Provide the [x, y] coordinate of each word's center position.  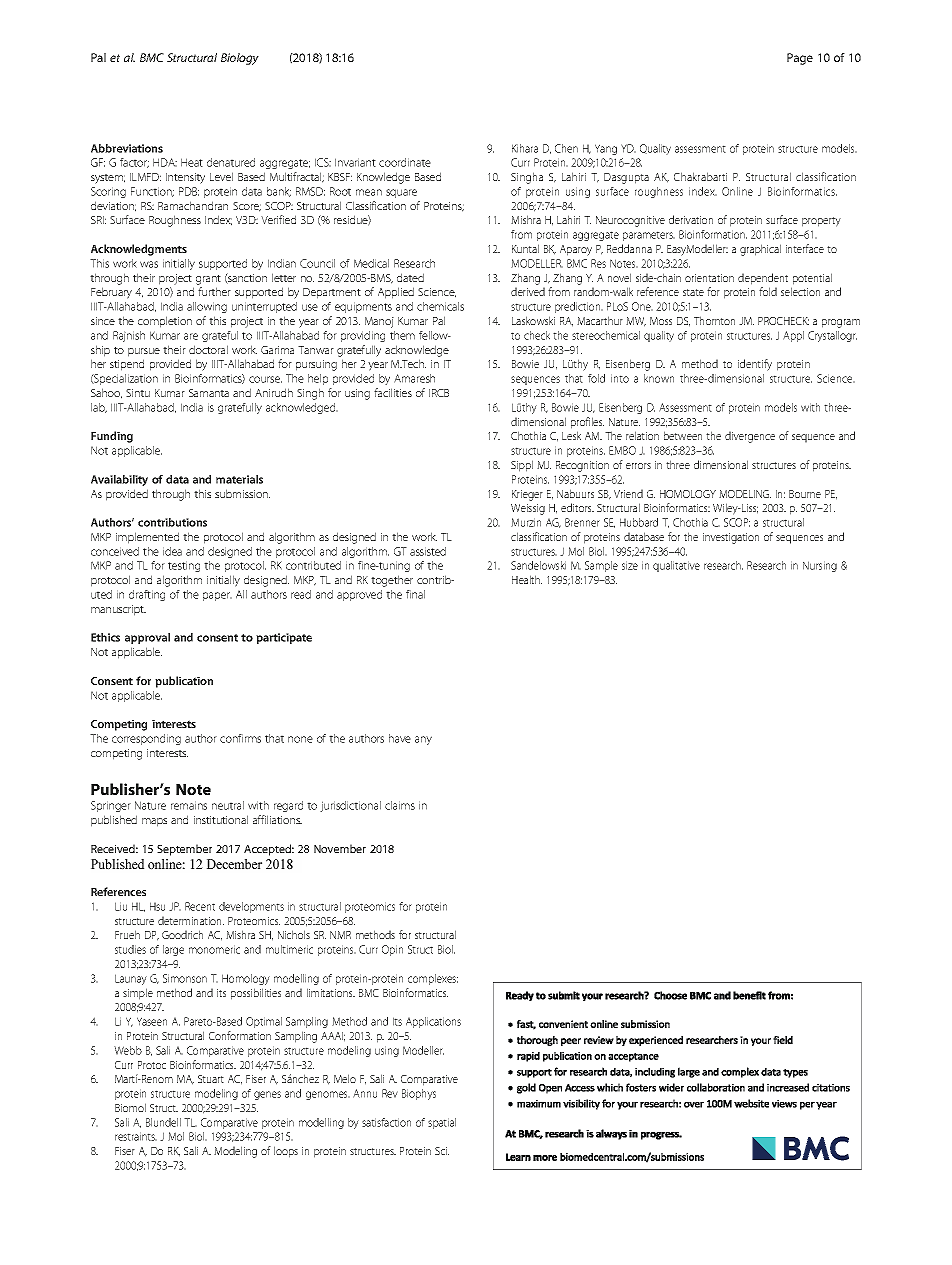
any [423, 740]
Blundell [163, 1122]
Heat [192, 162]
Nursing [820, 566]
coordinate [405, 162]
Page [800, 59]
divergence [750, 437]
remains [189, 805]
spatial [442, 1123]
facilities [393, 392]
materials [239, 479]
